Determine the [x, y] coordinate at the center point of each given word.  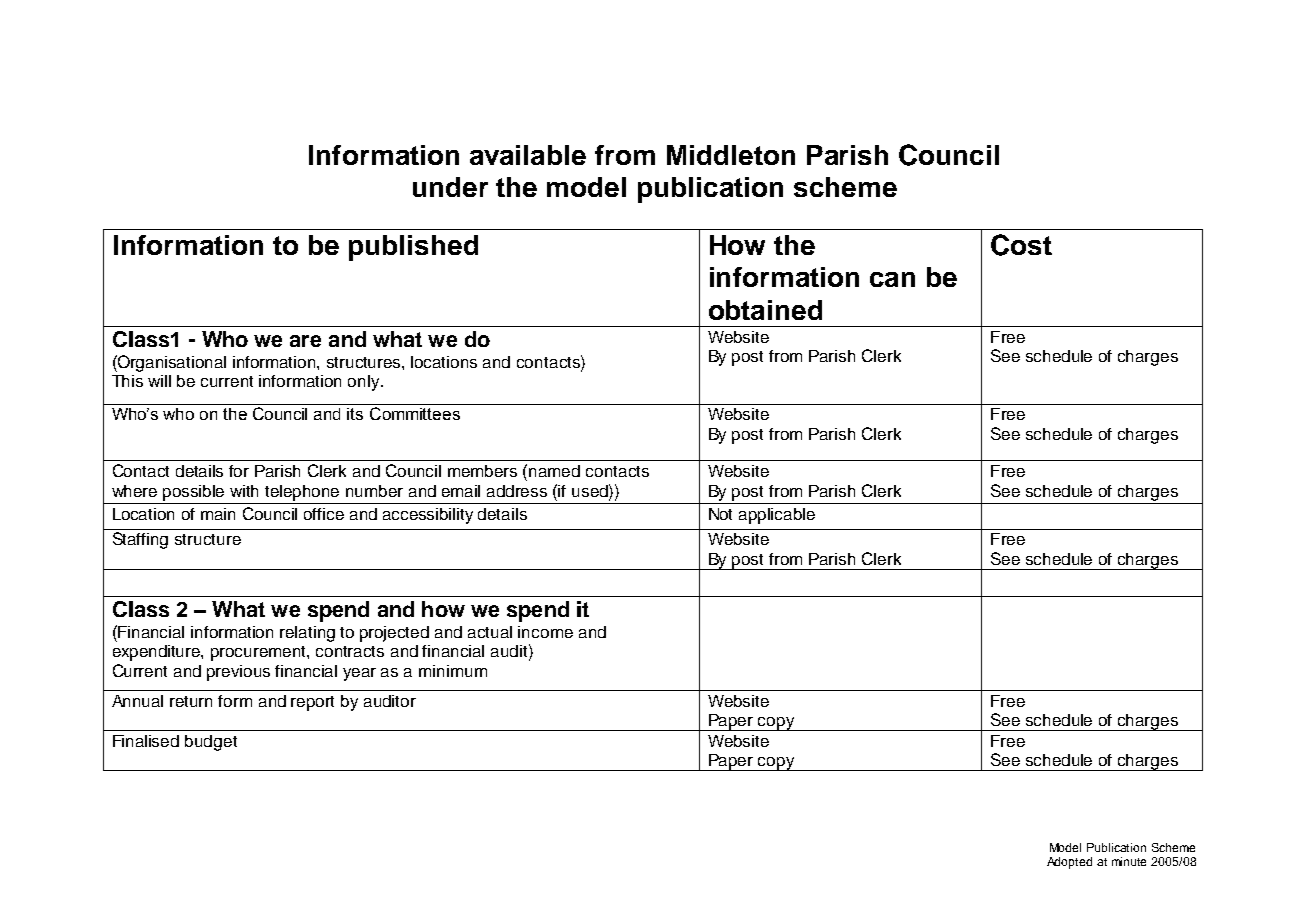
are [305, 341]
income [545, 632]
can [892, 279]
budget [211, 743]
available [528, 155]
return [191, 701]
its [355, 414]
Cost [1021, 245]
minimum [453, 671]
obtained [765, 310]
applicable [777, 516]
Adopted [1069, 863]
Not [720, 514]
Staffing [140, 540]
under [450, 187]
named [554, 471]
